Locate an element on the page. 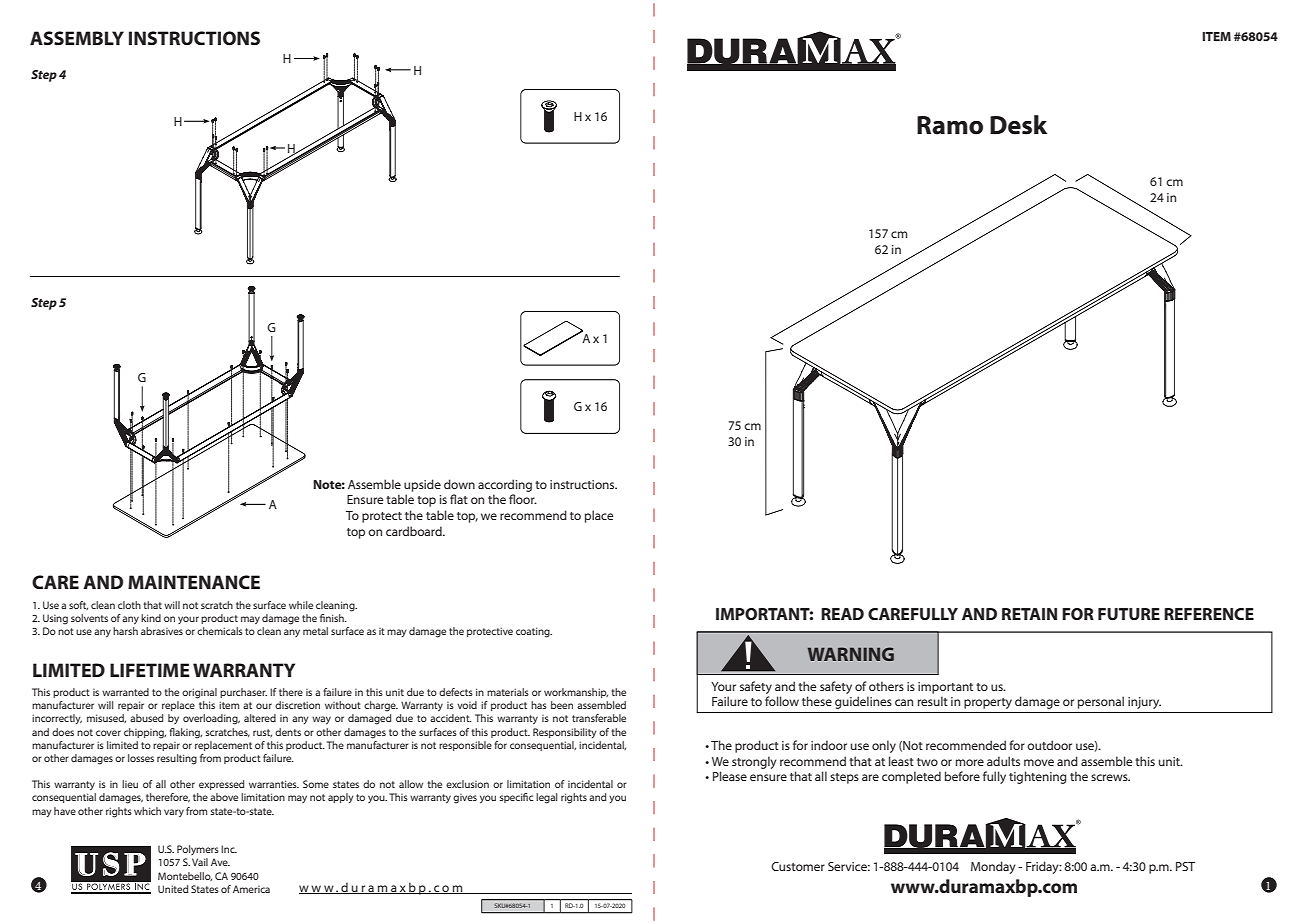 The height and width of the image is (924, 1308). Vail is located at coordinates (200, 862).
